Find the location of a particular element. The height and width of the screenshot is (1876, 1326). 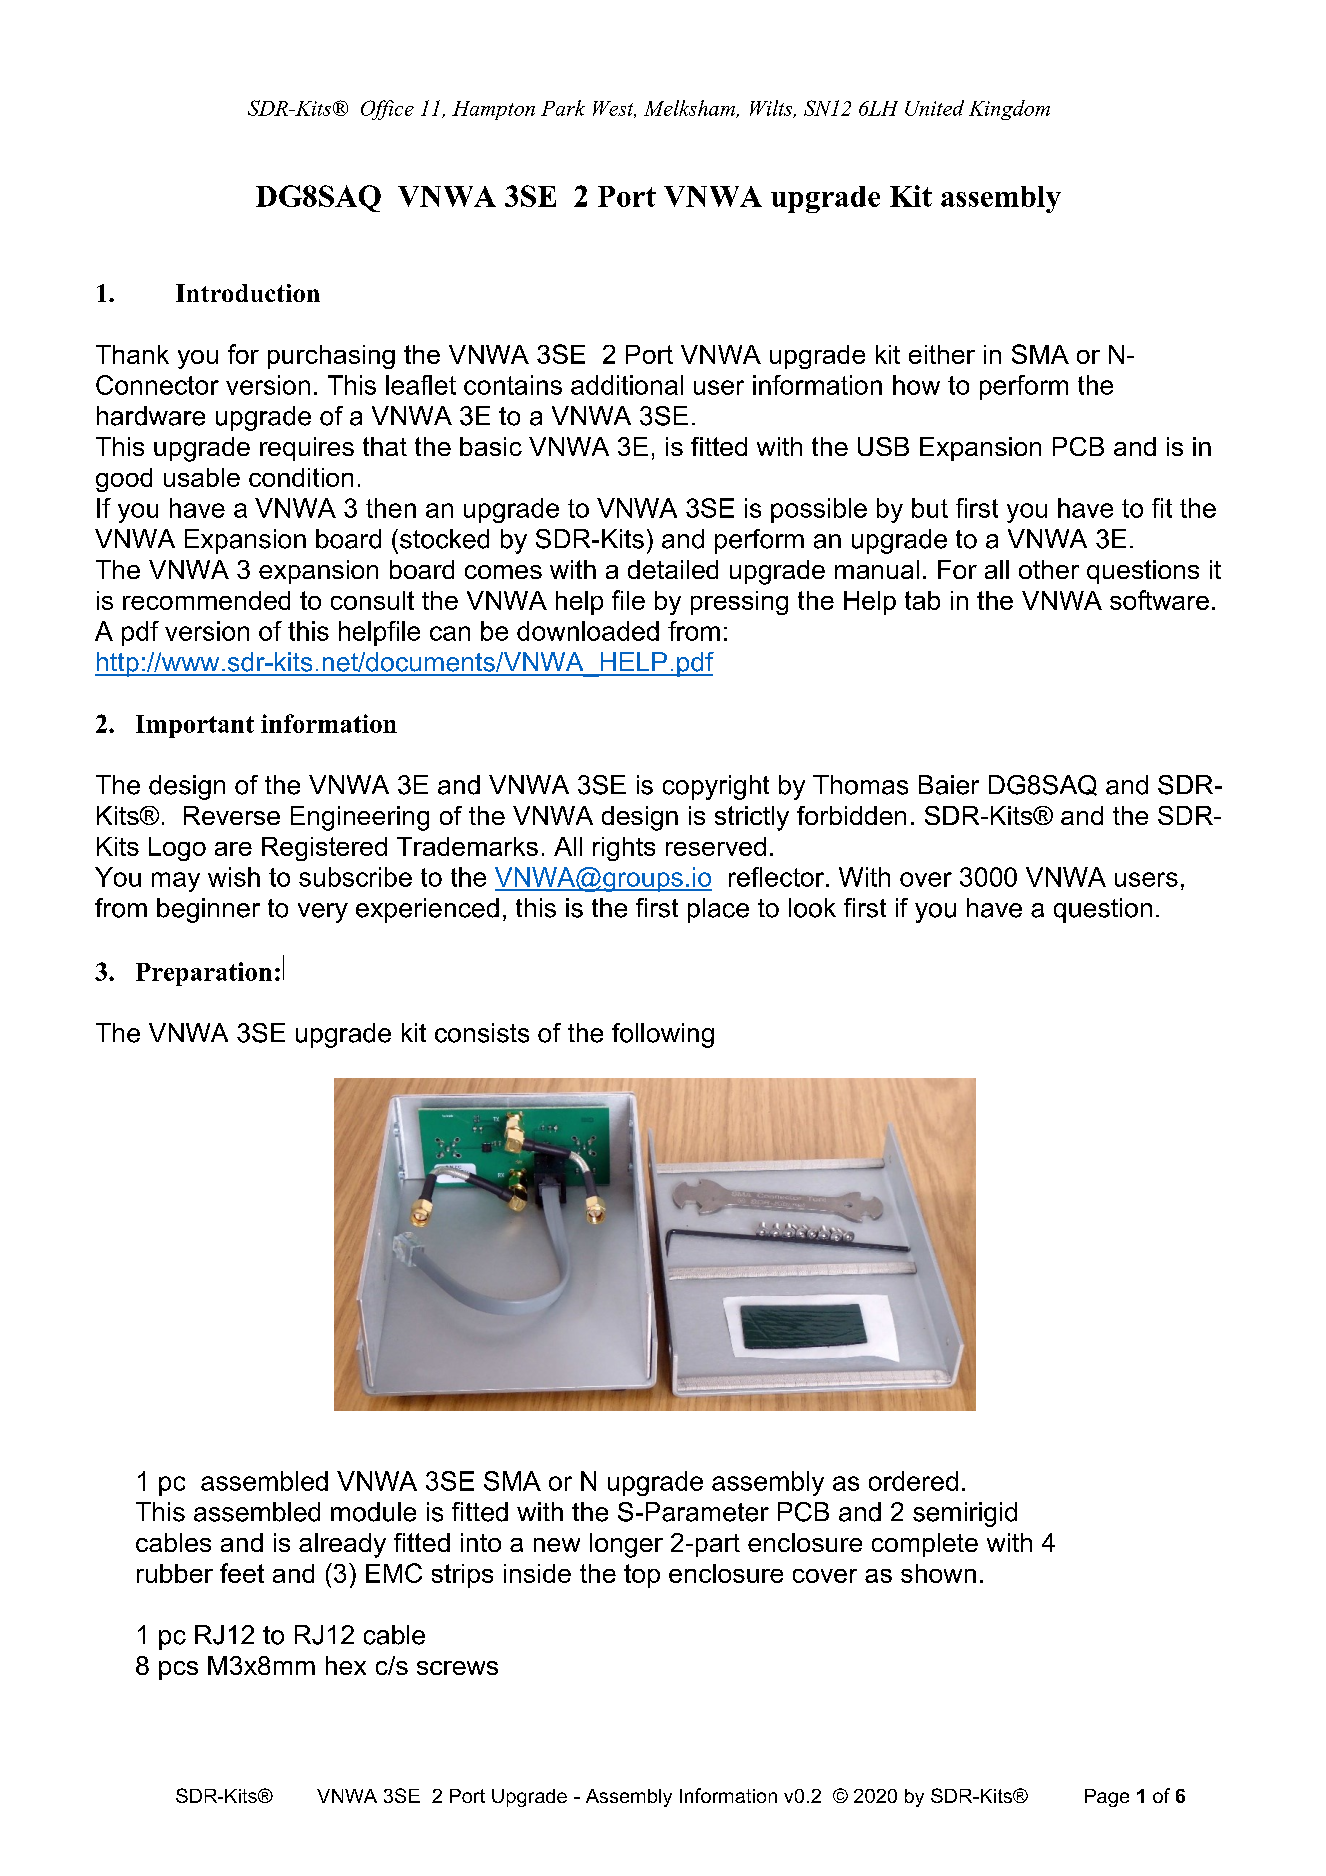

pcs is located at coordinates (178, 1670).
